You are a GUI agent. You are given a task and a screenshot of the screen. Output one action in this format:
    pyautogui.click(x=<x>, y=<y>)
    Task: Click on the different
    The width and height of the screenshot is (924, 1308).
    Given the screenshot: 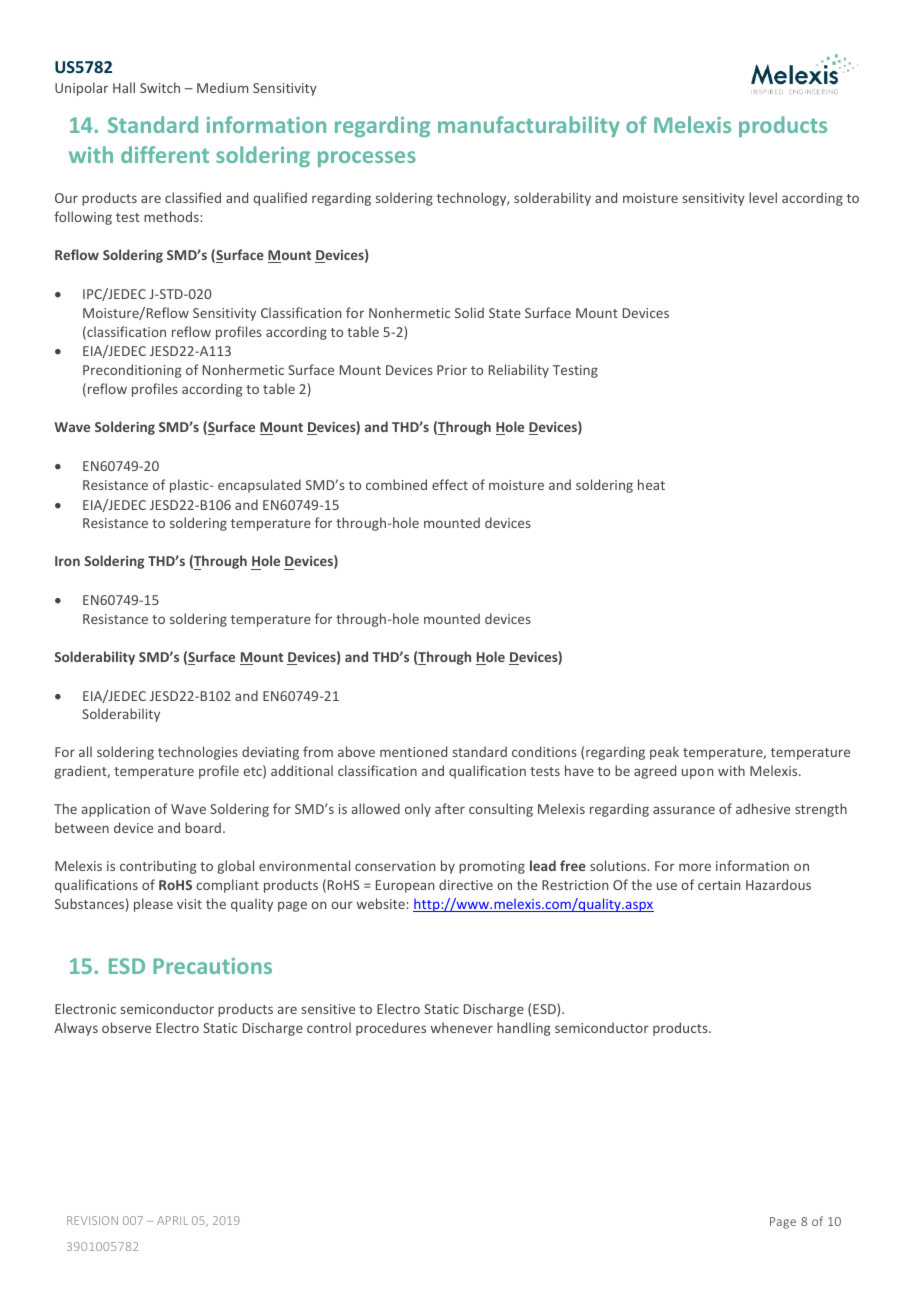 What is the action you would take?
    pyautogui.click(x=165, y=154)
